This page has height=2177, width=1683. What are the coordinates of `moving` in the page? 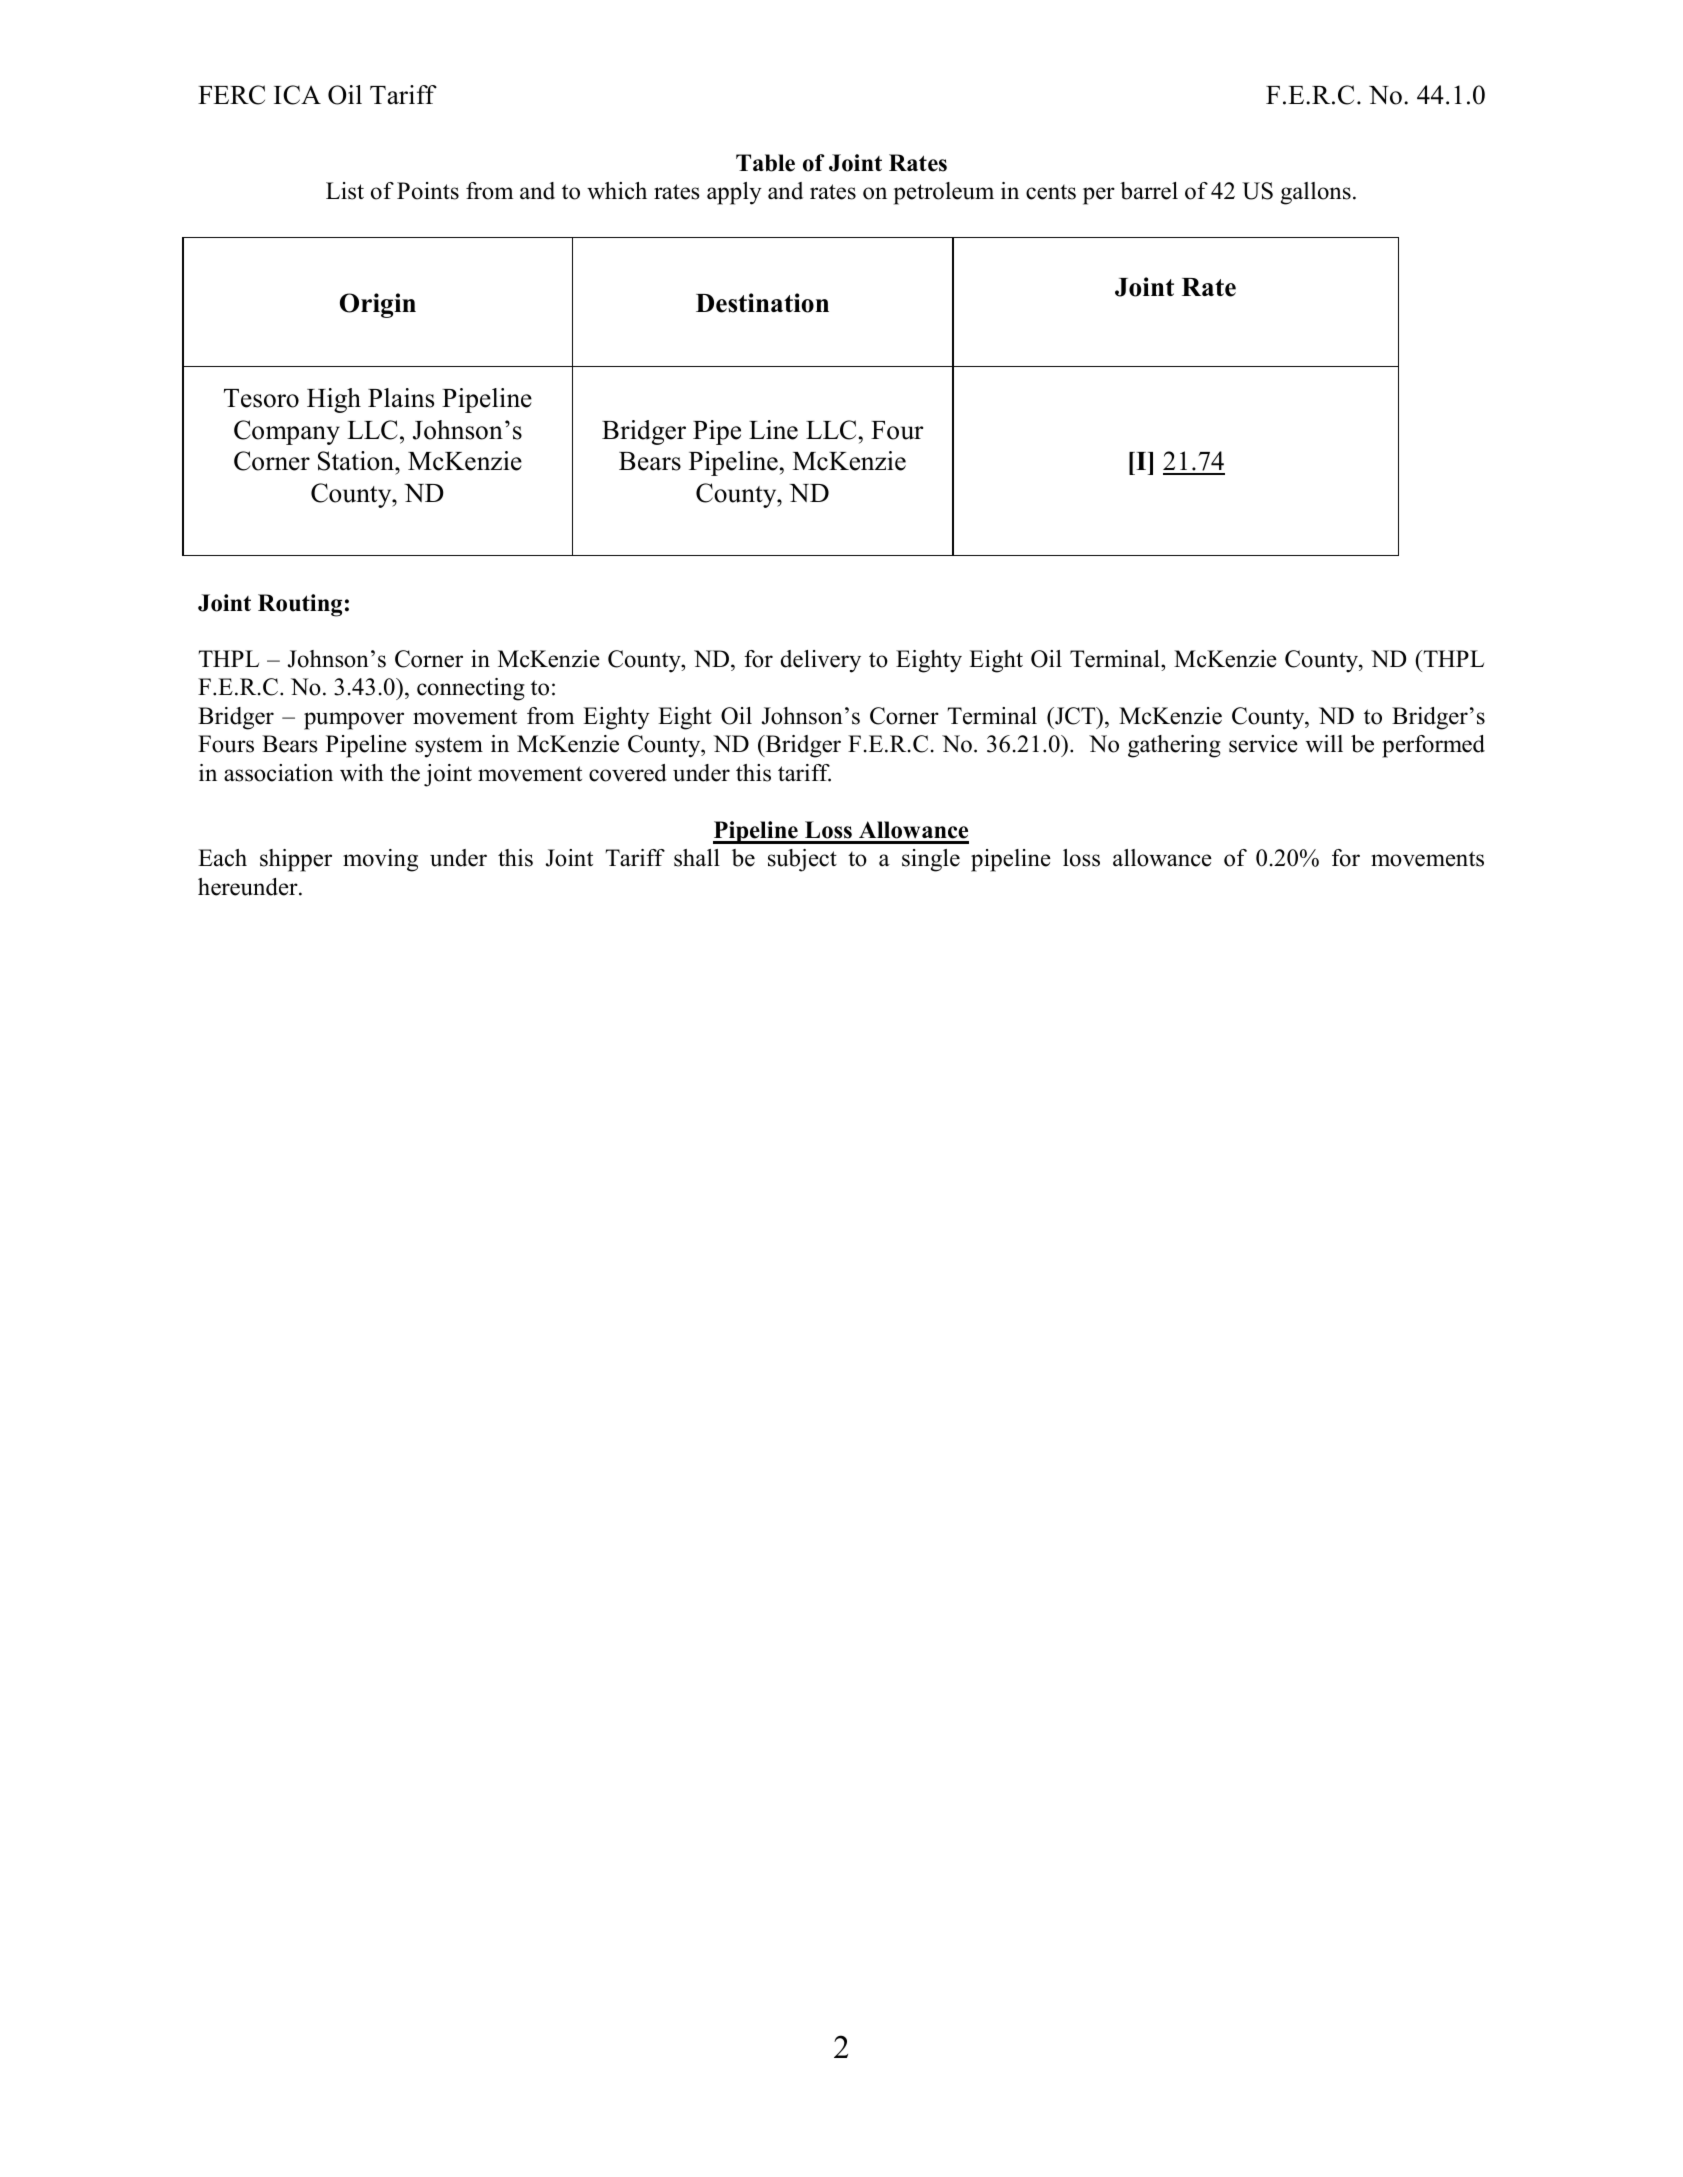 It's located at (380, 860).
